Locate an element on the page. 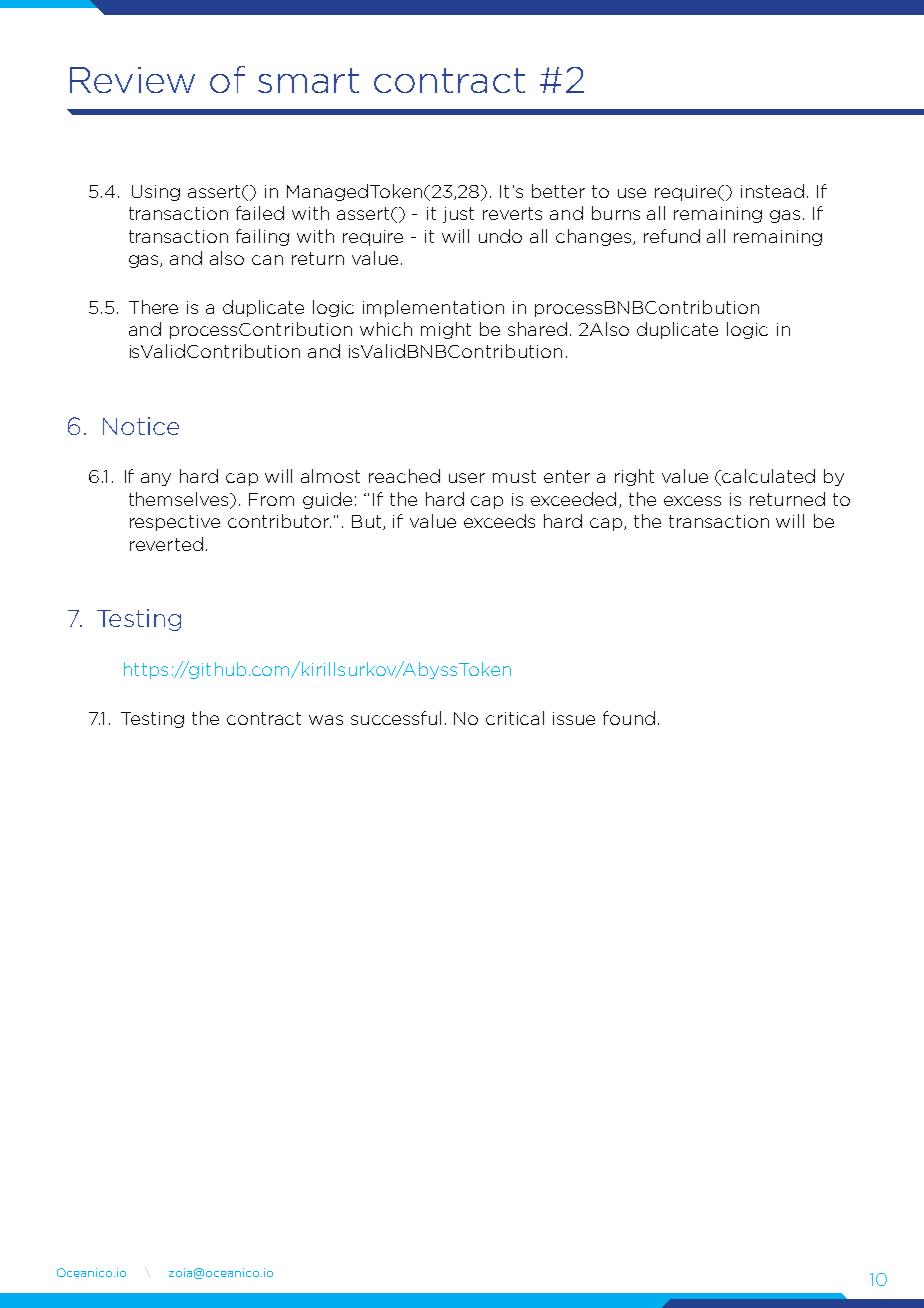 This image has width=924, height=1308. themselves is located at coordinates (180, 500).
